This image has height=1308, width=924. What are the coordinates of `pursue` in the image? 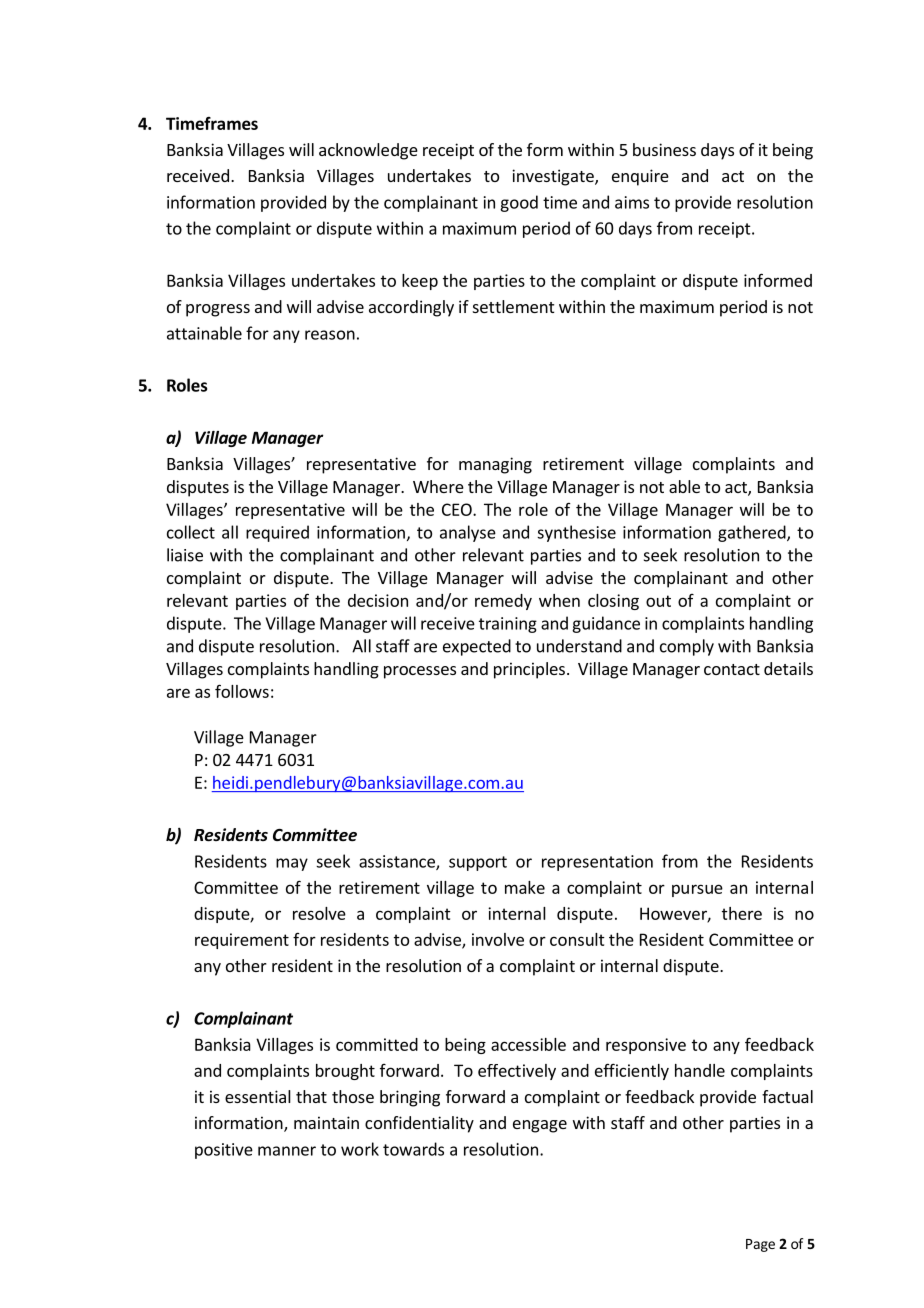 It's located at (697, 890).
